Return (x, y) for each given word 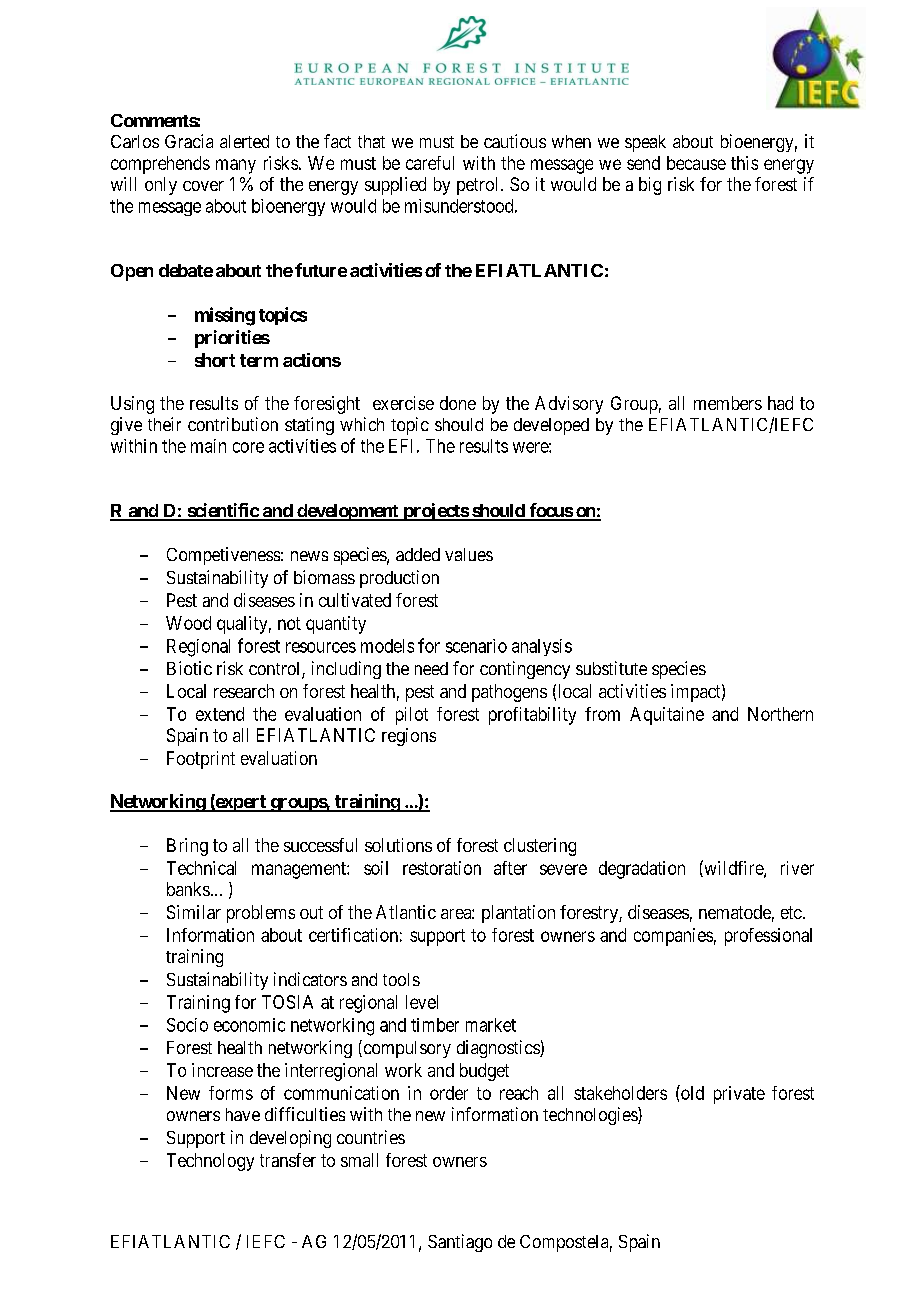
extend (220, 714)
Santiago (460, 1243)
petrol (479, 186)
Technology (210, 1162)
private (739, 1095)
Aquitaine (667, 716)
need (431, 668)
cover (203, 186)
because (696, 163)
